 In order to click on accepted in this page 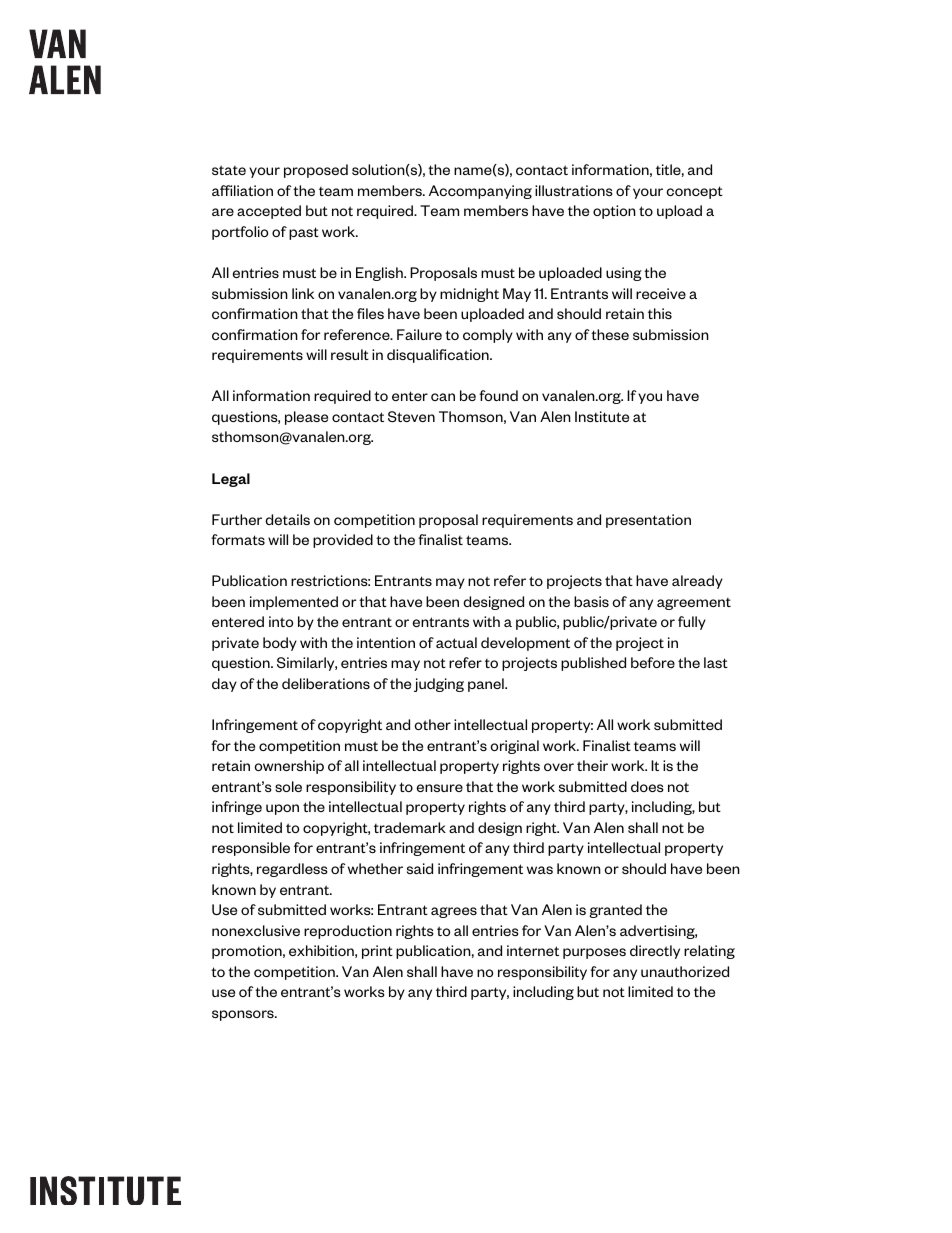, I will do `click(269, 212)`.
